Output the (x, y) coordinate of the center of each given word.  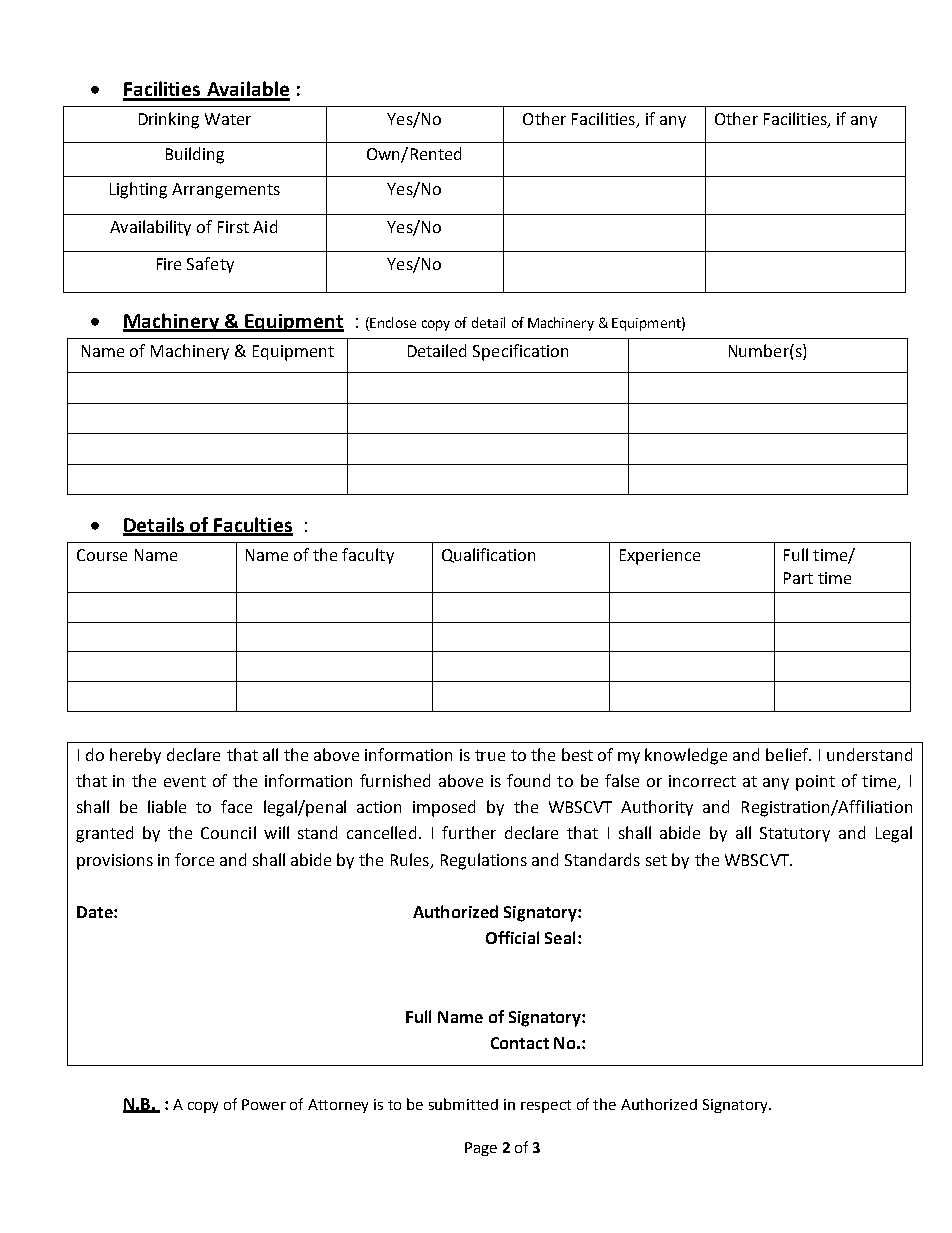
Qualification (488, 555)
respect (546, 1106)
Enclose (392, 322)
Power (264, 1104)
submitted (463, 1104)
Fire (169, 264)
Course (102, 555)
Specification (520, 352)
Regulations (484, 861)
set (656, 860)
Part (798, 578)
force (194, 859)
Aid (265, 226)
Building (195, 155)
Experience (660, 557)
